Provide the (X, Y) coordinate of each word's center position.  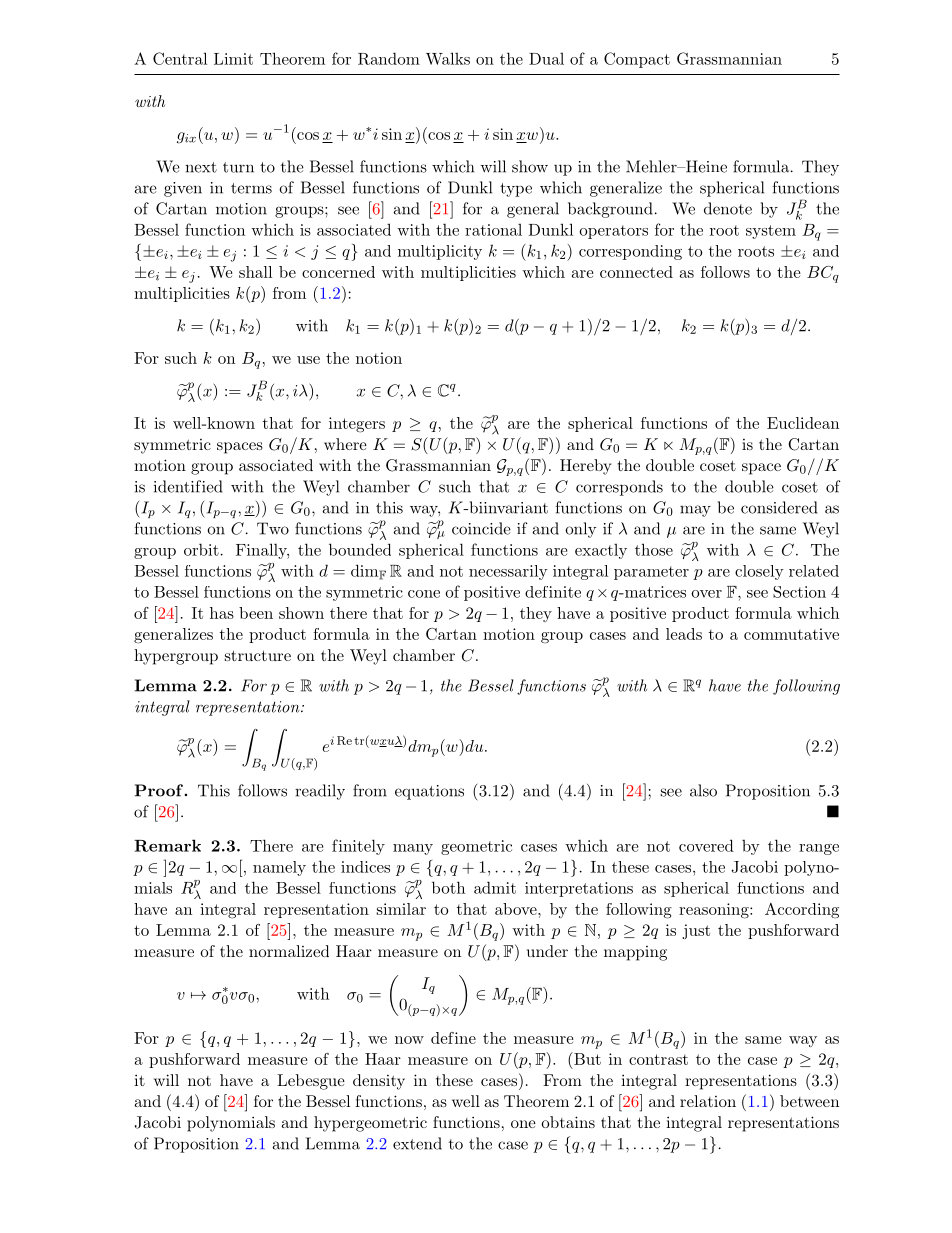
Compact (637, 60)
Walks (448, 58)
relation (708, 1101)
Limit (233, 59)
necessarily (508, 572)
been (256, 613)
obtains (568, 1122)
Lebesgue (311, 1082)
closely (759, 572)
